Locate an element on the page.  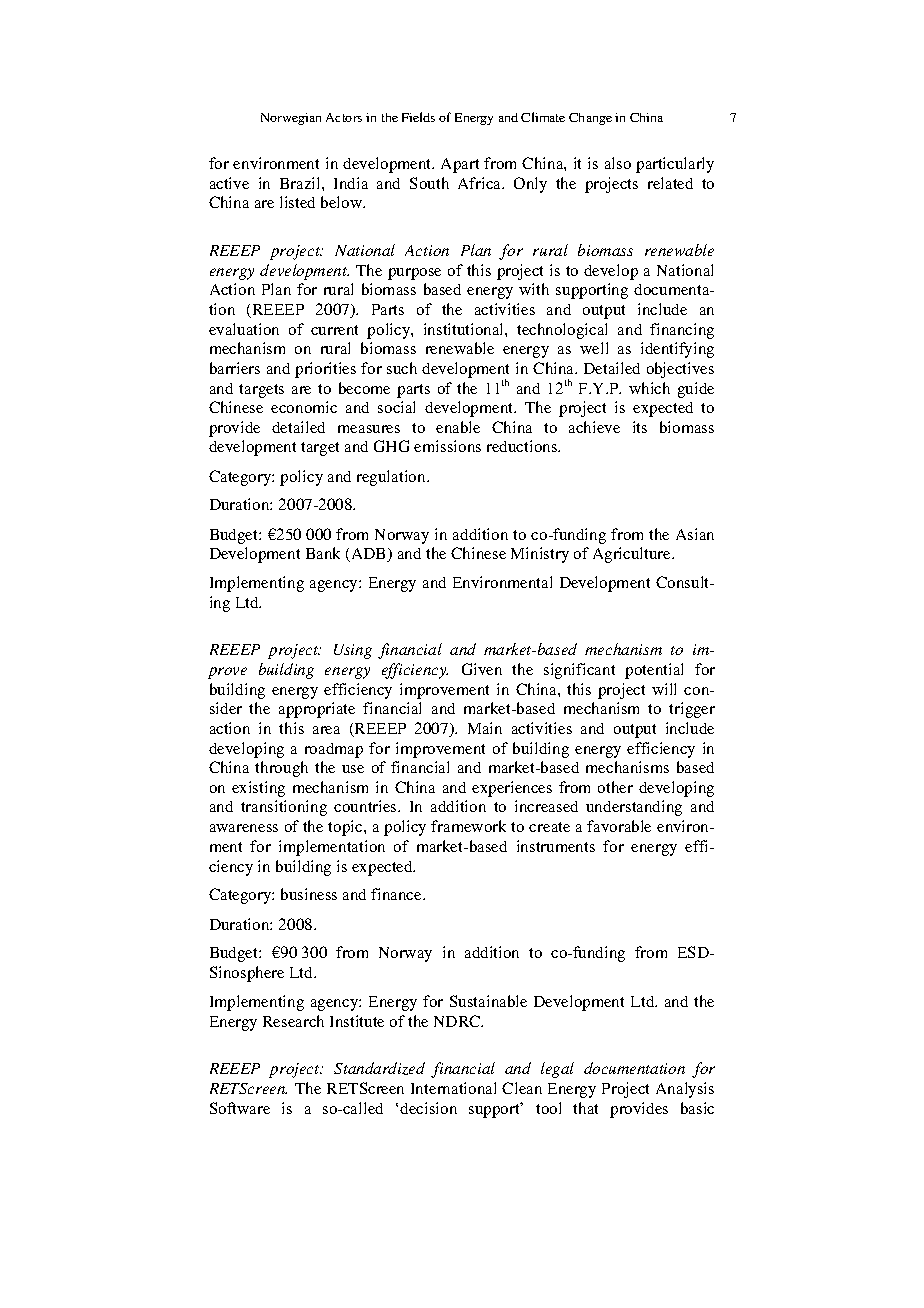
which is located at coordinates (649, 388).
